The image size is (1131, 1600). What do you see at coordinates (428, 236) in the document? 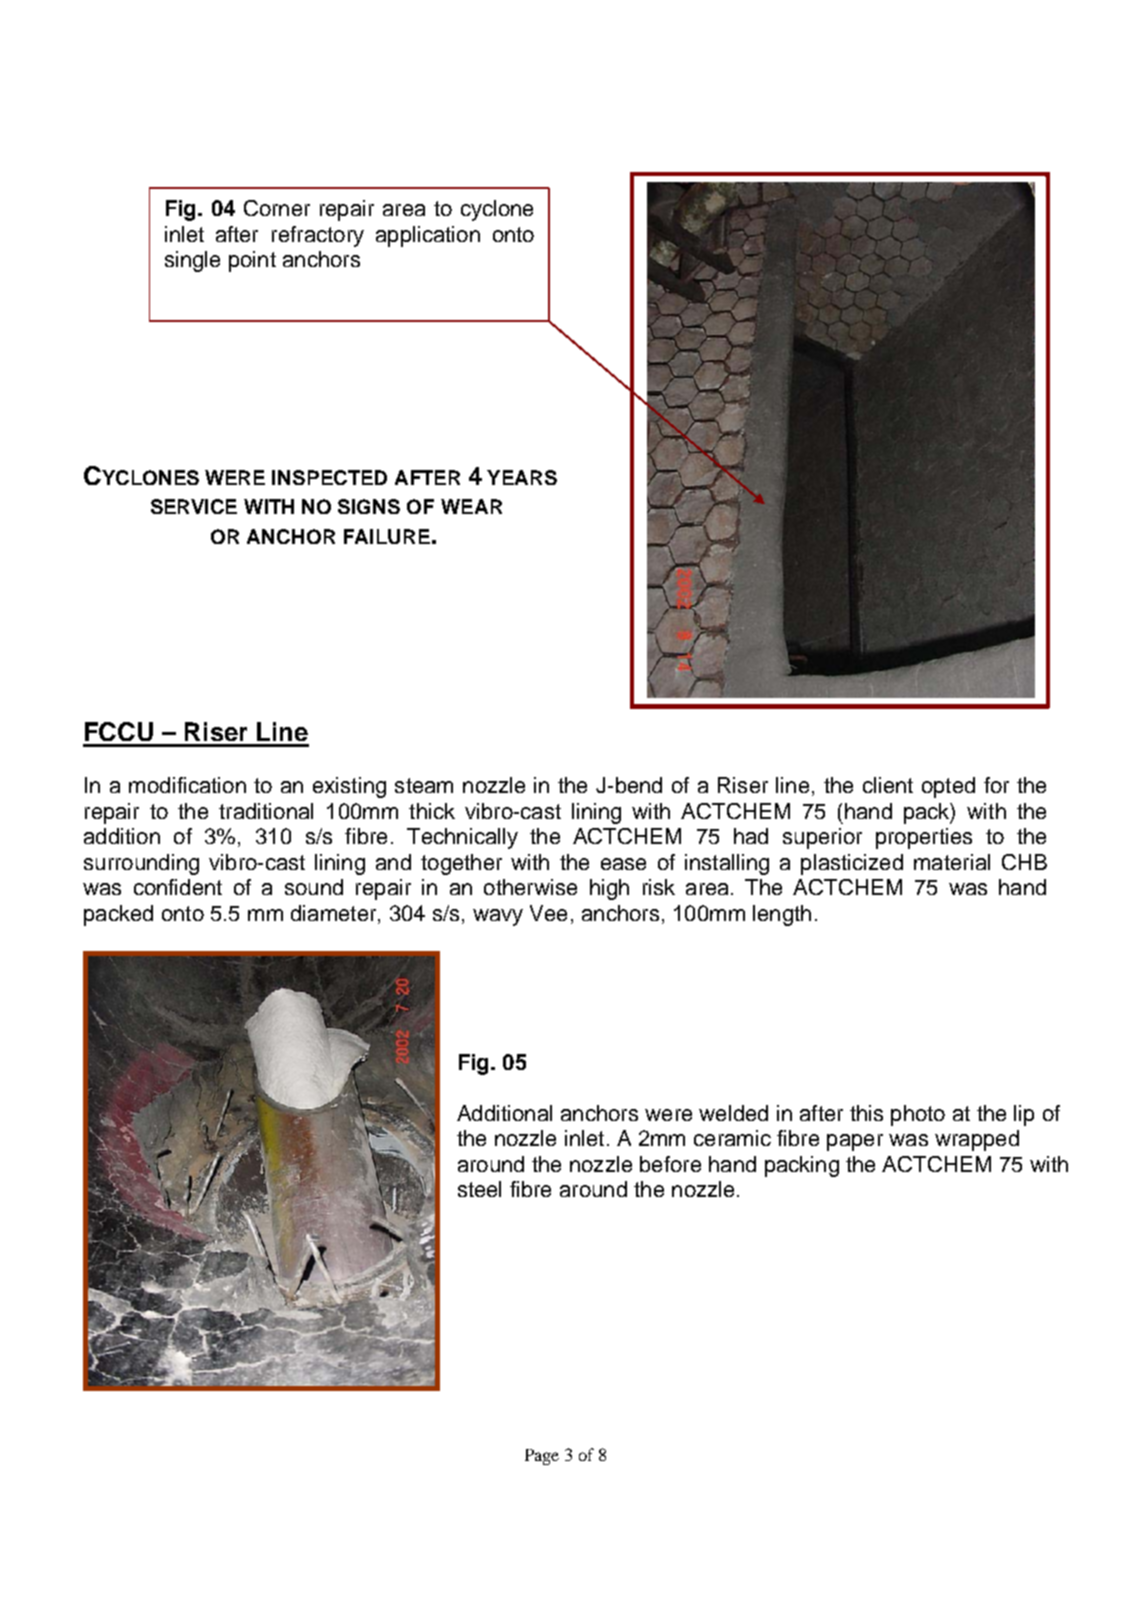
I see `application` at bounding box center [428, 236].
